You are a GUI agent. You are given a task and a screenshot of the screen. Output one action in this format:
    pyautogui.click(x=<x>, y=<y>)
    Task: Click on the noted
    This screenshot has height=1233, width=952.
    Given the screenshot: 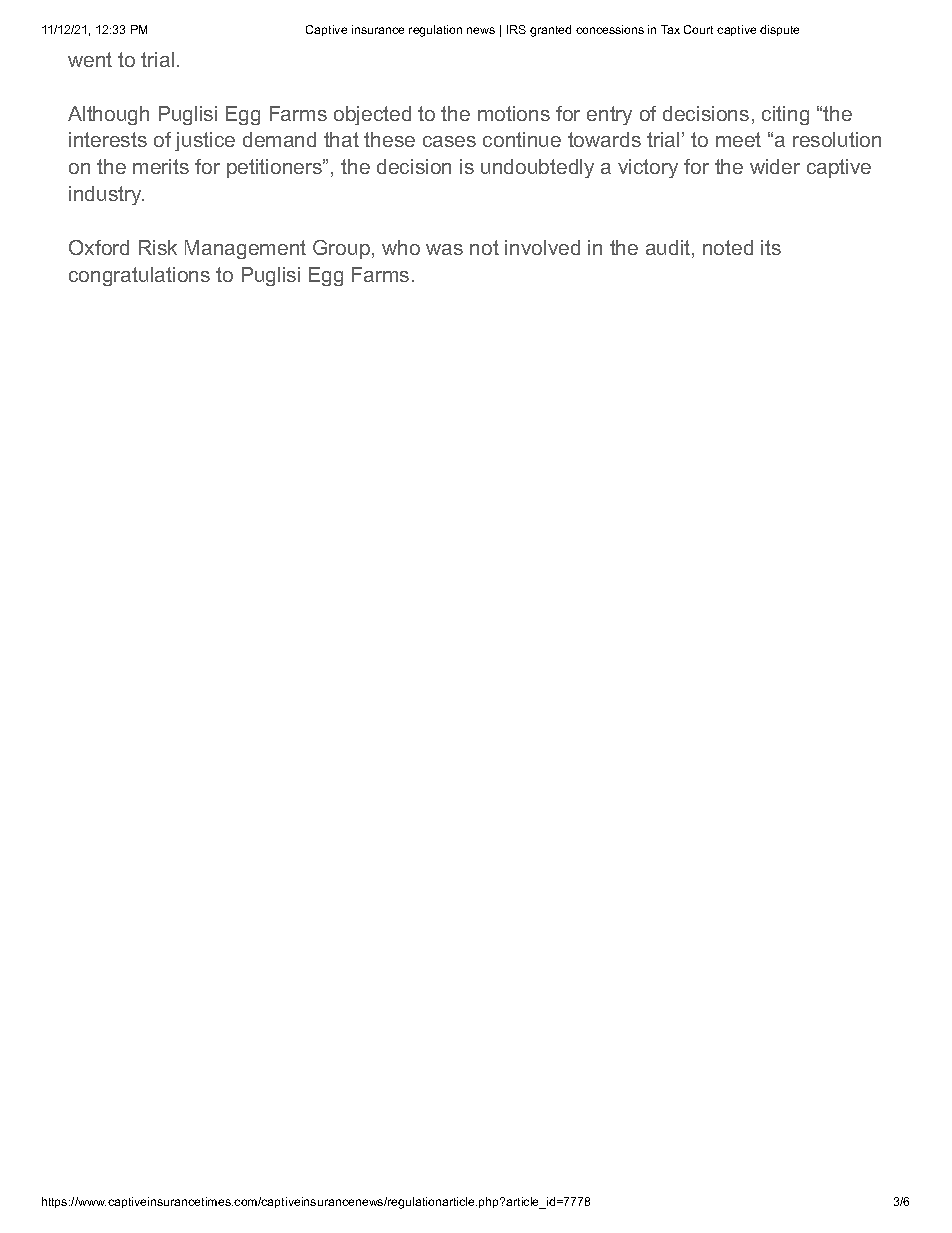 What is the action you would take?
    pyautogui.click(x=728, y=247)
